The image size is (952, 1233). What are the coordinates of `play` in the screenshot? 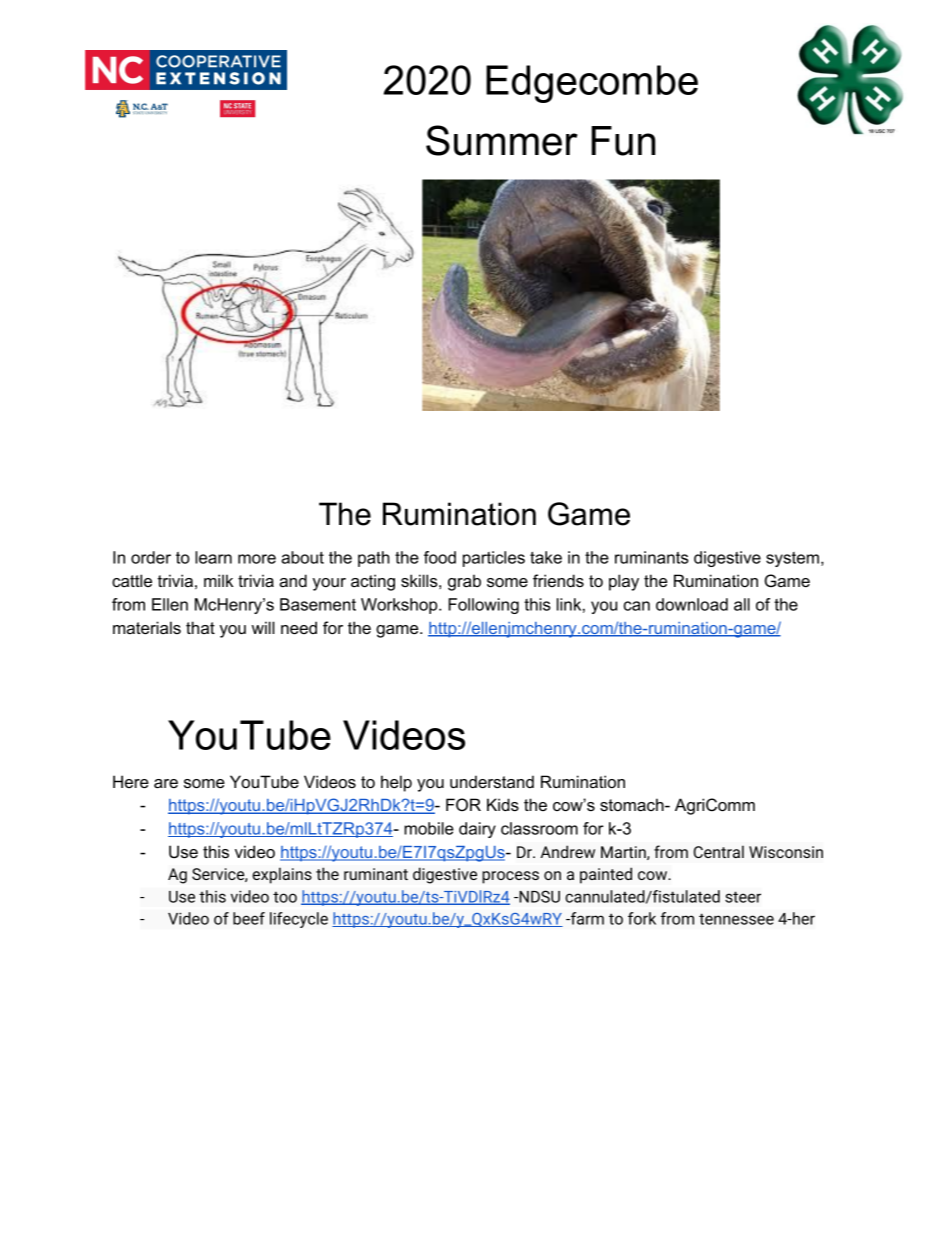 It's located at (624, 582).
